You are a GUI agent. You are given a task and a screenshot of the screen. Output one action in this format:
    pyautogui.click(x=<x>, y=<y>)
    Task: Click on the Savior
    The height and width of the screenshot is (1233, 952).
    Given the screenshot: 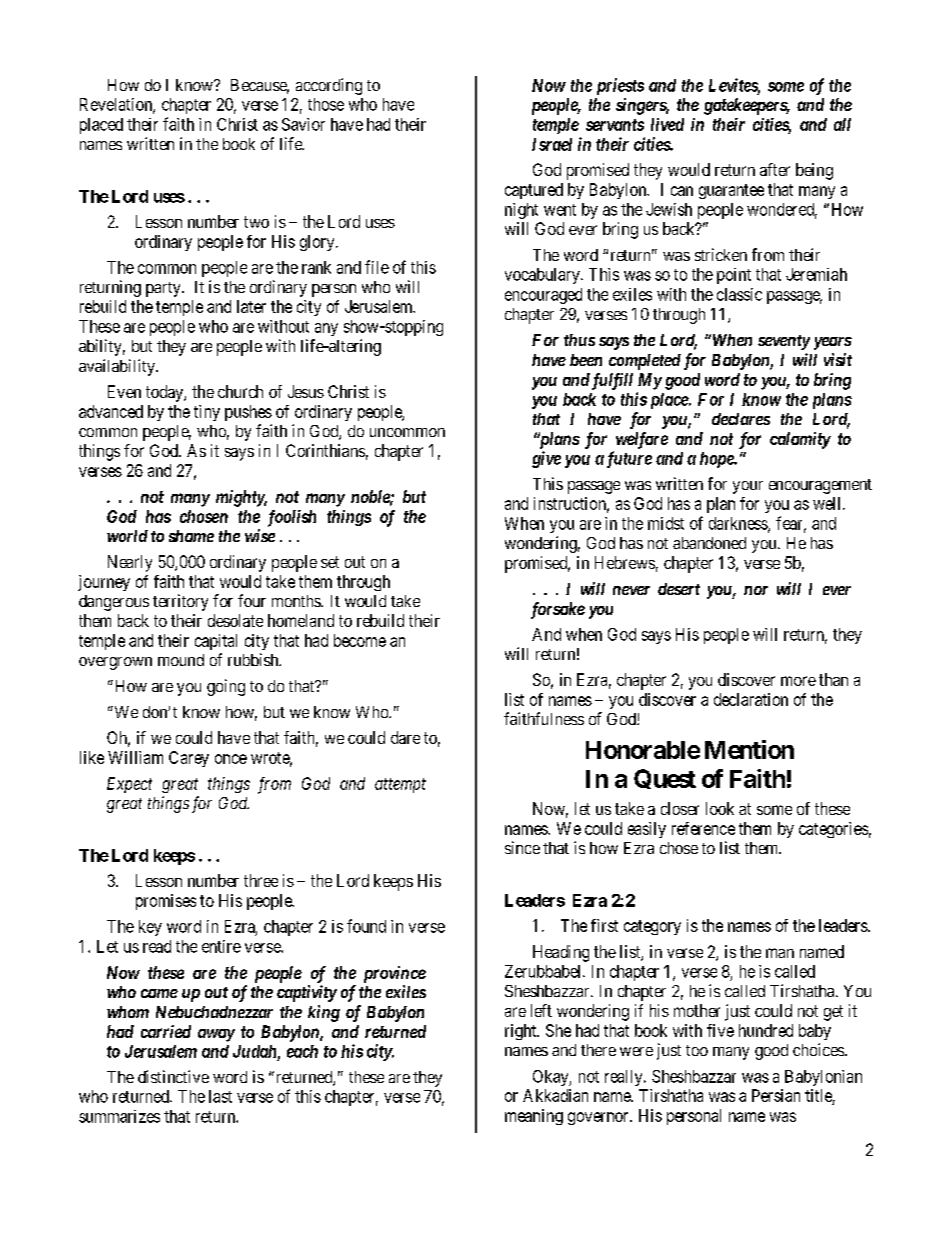 What is the action you would take?
    pyautogui.click(x=303, y=124)
